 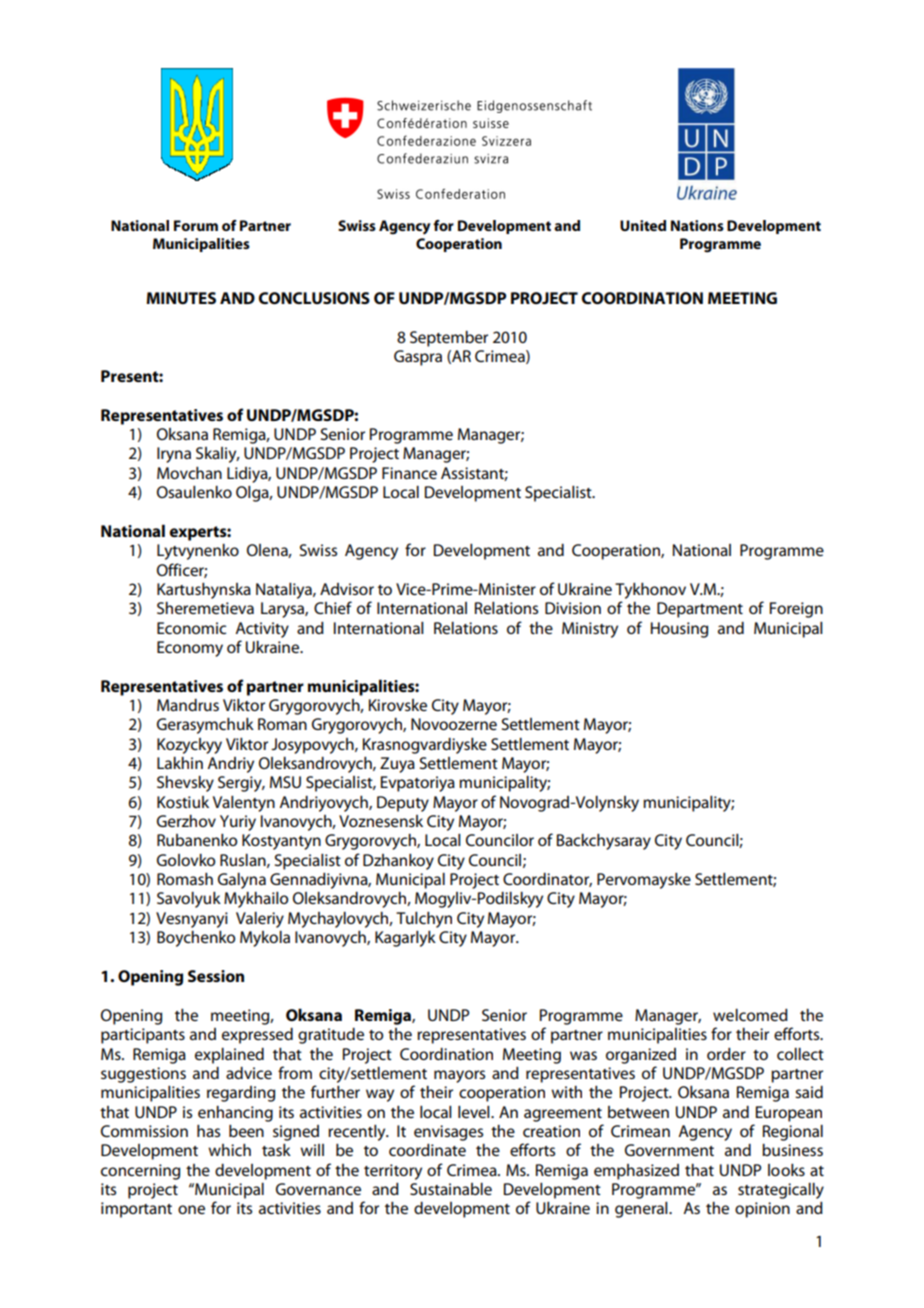 What do you see at coordinates (679, 630) in the screenshot?
I see `Housing` at bounding box center [679, 630].
